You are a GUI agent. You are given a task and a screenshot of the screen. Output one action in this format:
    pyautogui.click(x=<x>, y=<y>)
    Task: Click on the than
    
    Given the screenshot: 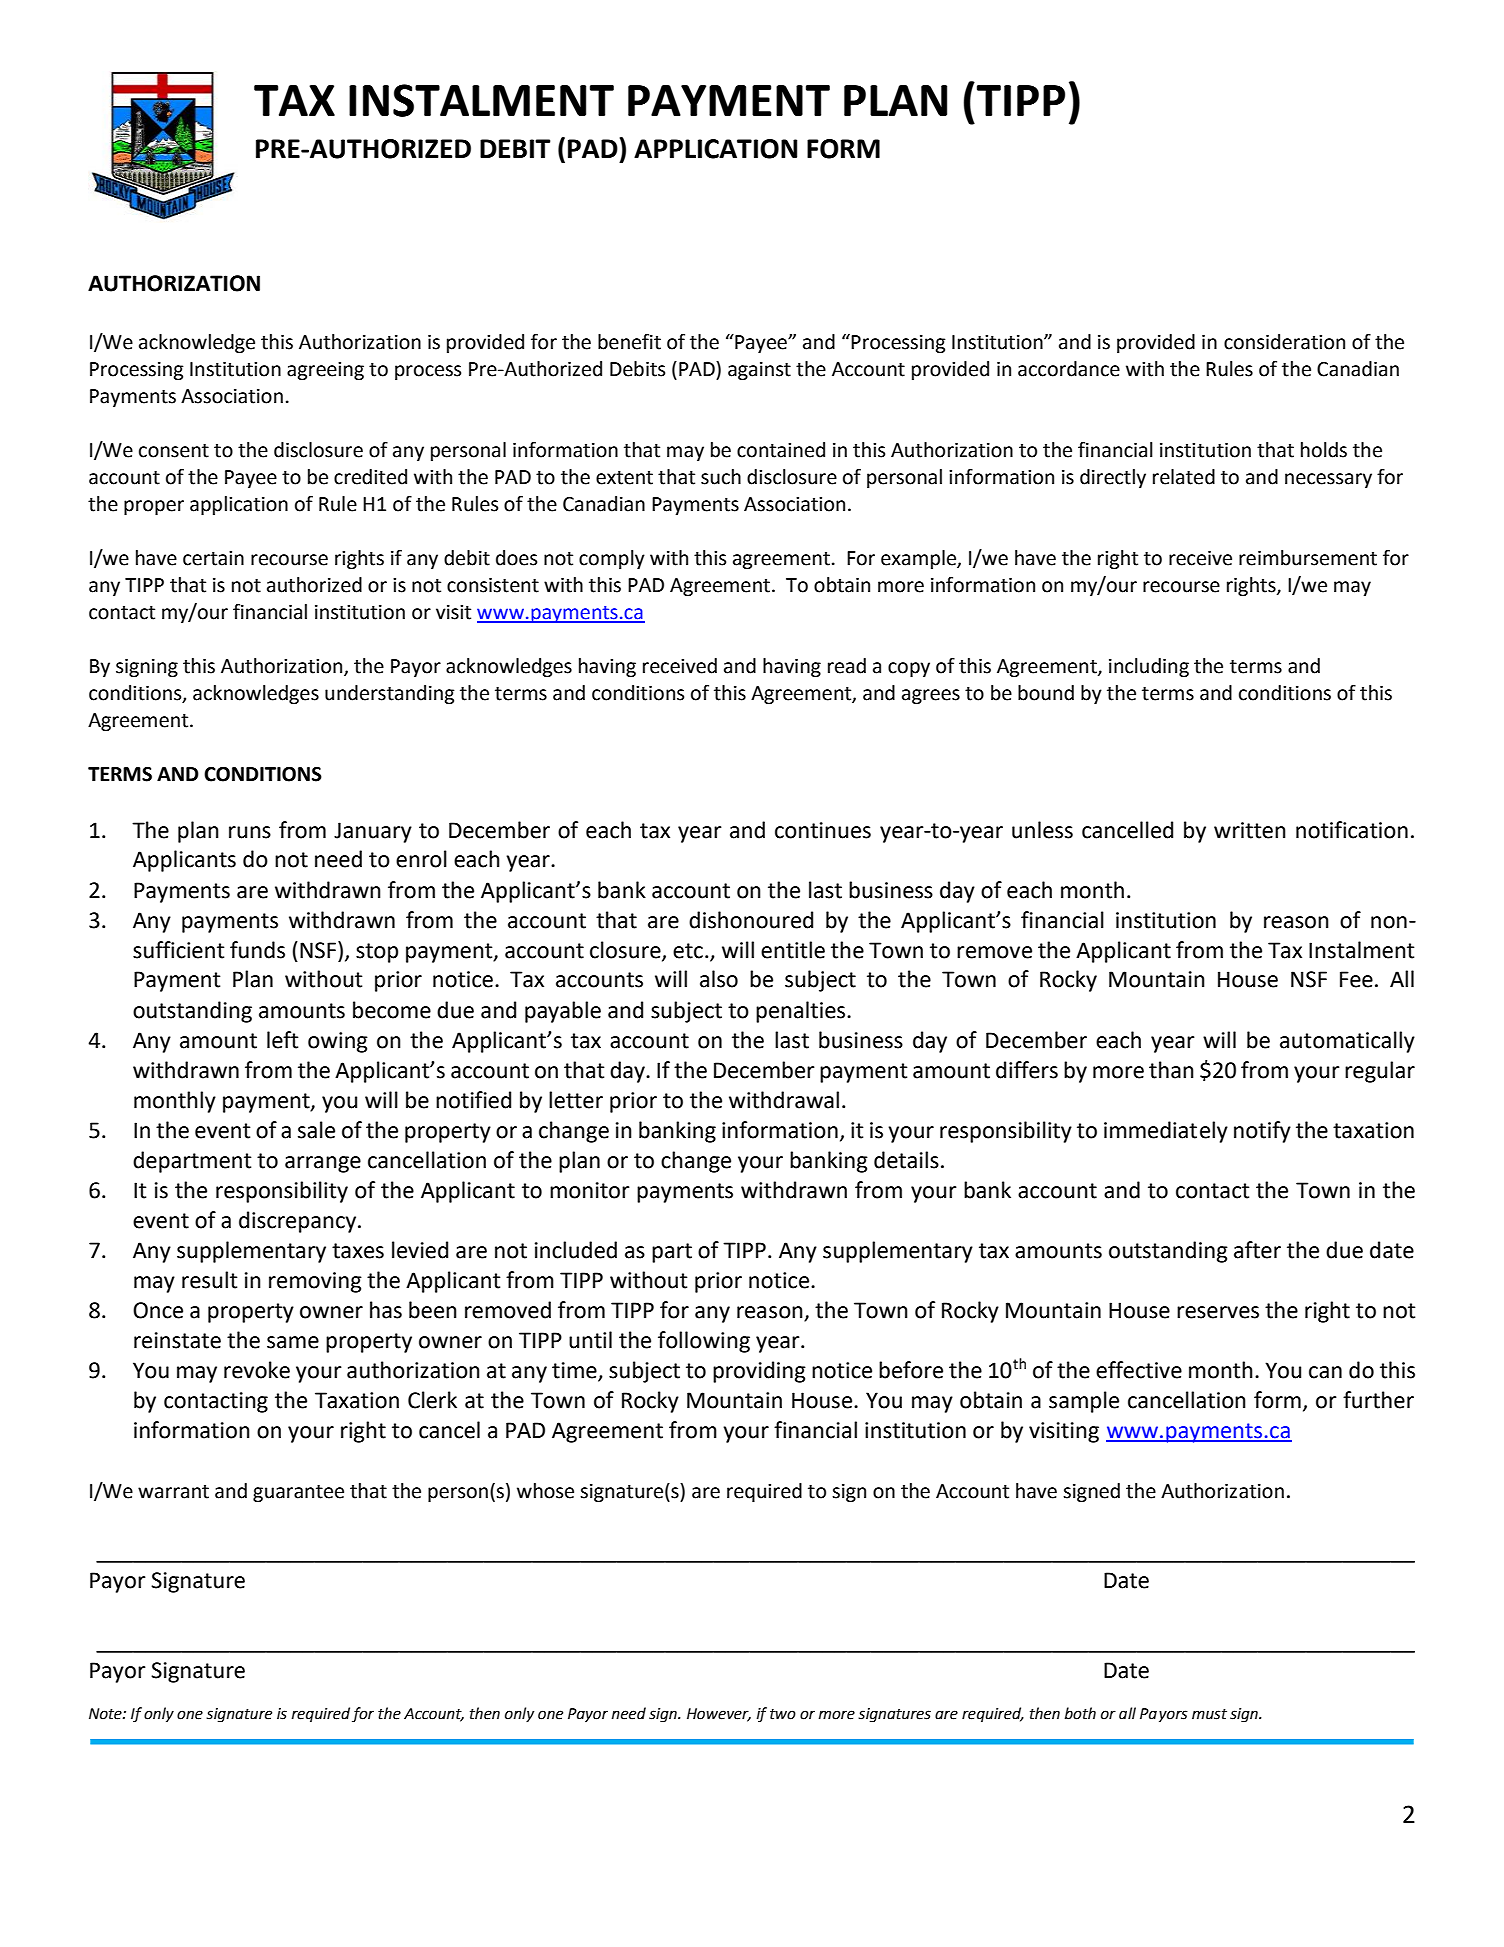 What is the action you would take?
    pyautogui.click(x=1171, y=1070)
